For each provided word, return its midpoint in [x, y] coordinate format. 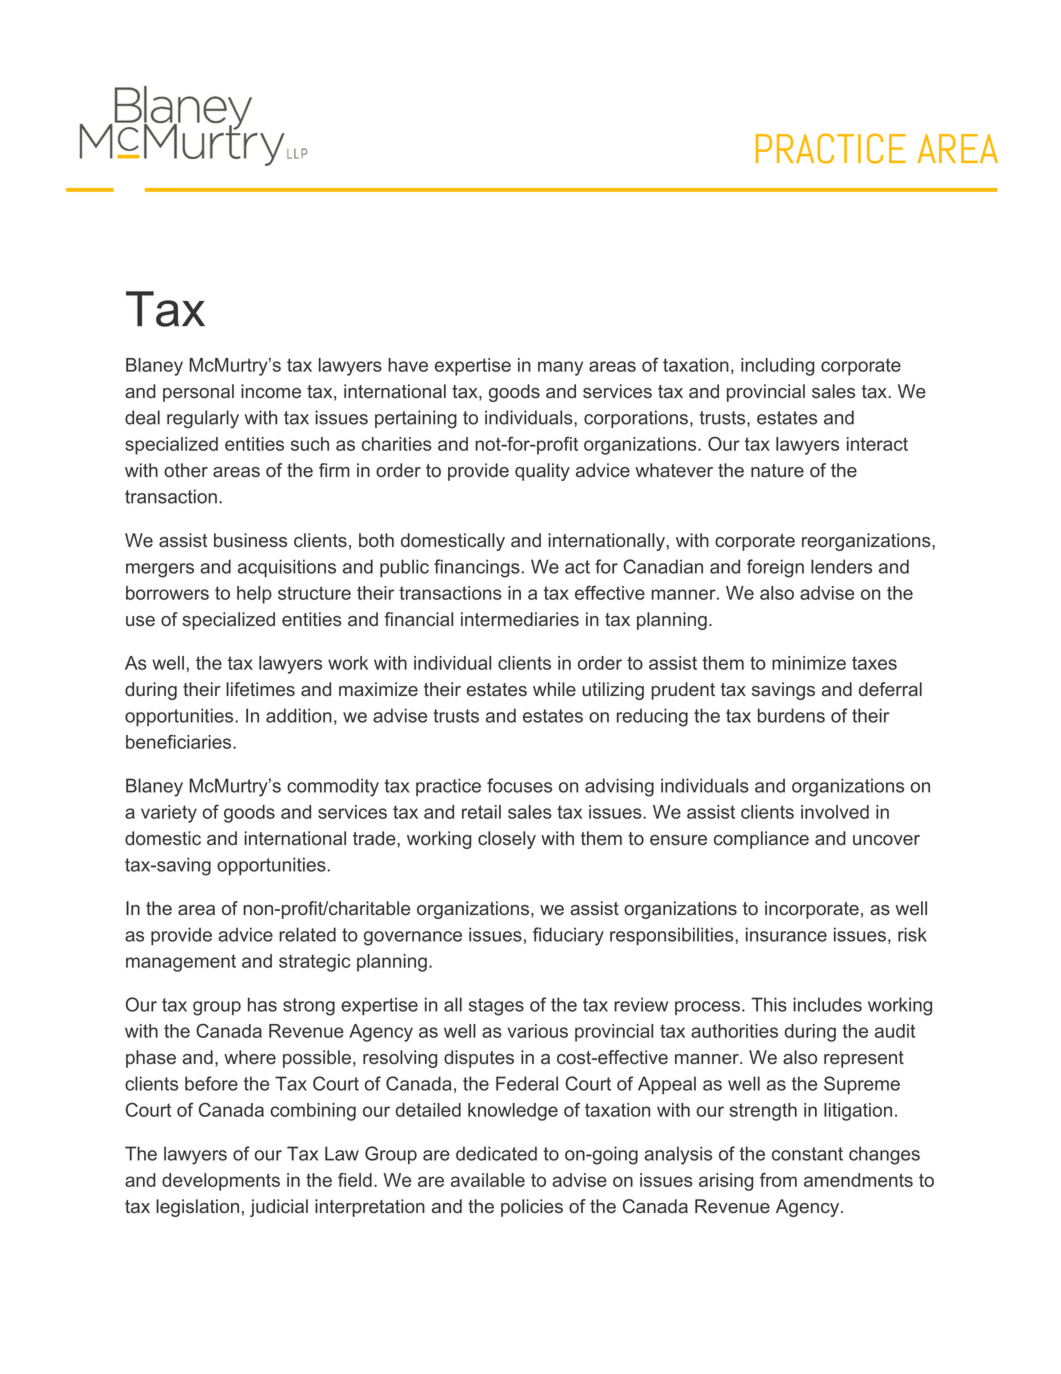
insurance [786, 934]
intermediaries [520, 619]
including [778, 367]
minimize [809, 663]
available [488, 1180]
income [271, 391]
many [560, 368]
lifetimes [260, 689]
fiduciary [568, 936]
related [307, 934]
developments [221, 1182]
